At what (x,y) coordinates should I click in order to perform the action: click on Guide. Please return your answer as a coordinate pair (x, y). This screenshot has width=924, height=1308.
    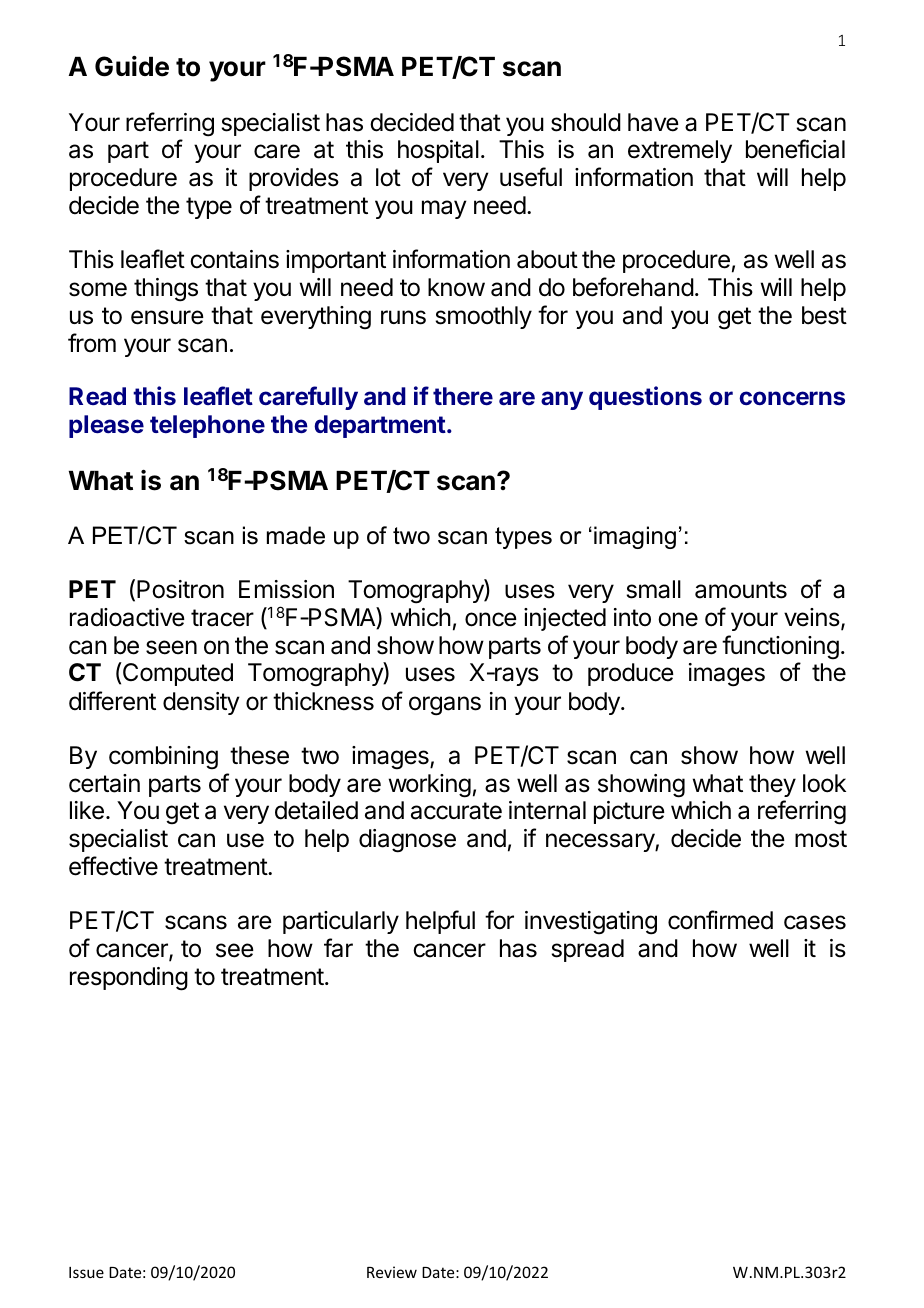
    Looking at the image, I should click on (132, 66).
